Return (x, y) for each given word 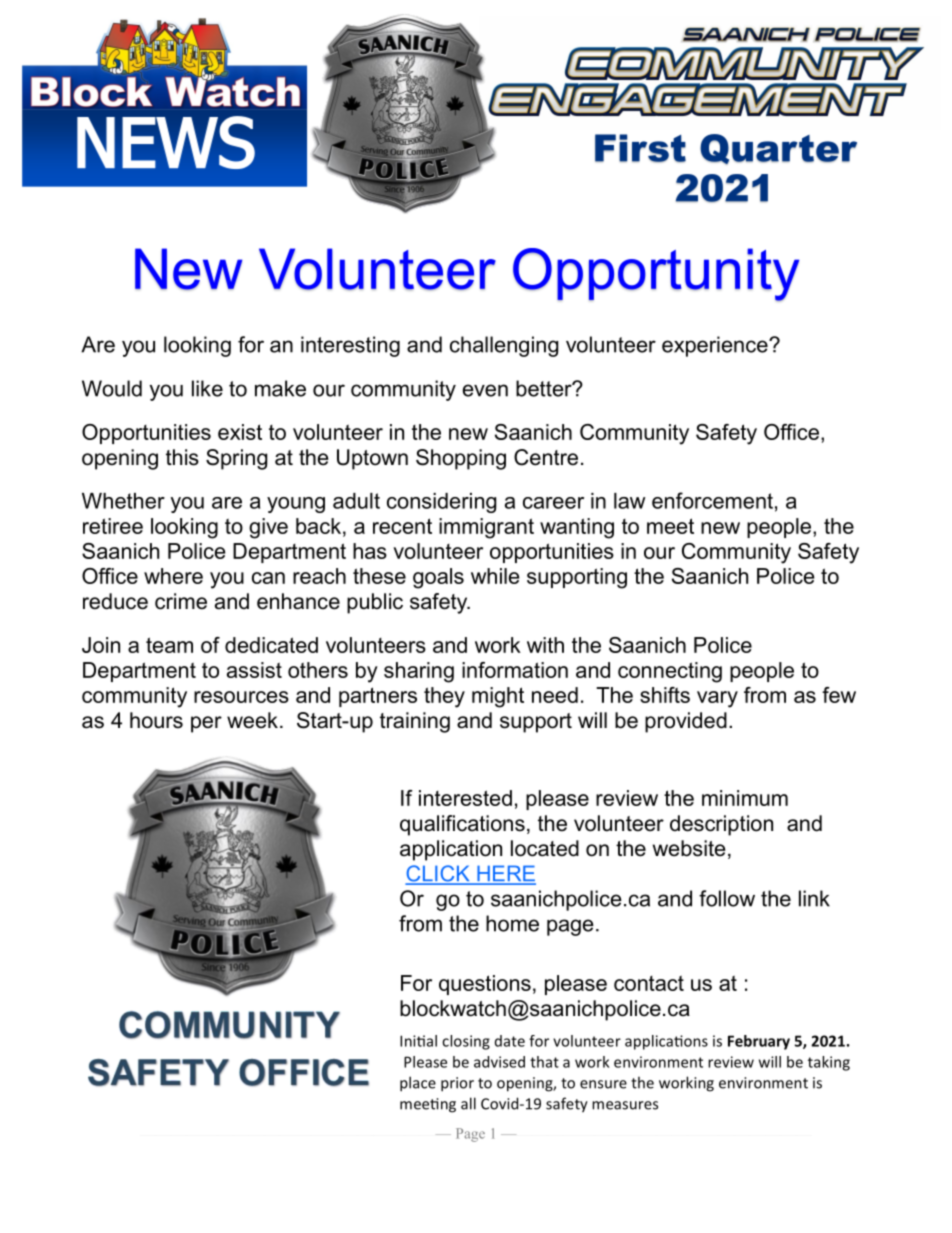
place (418, 1084)
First (640, 148)
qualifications (462, 825)
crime (181, 601)
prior (457, 1084)
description (721, 825)
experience (716, 346)
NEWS (166, 142)
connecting (670, 672)
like (207, 388)
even (485, 390)
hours (156, 720)
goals (438, 578)
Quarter (778, 149)
